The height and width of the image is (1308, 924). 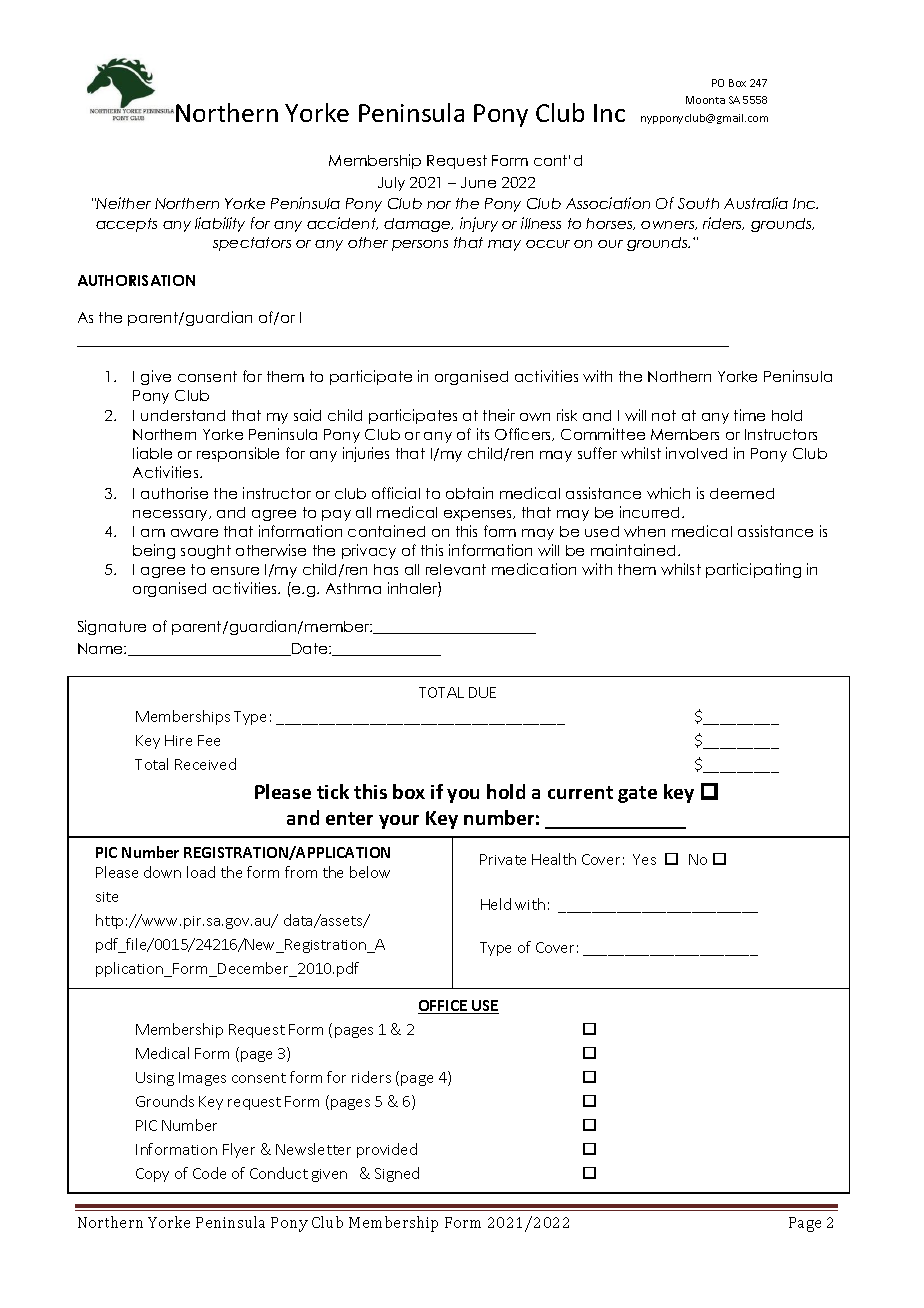 I want to click on liability, so click(x=220, y=224).
